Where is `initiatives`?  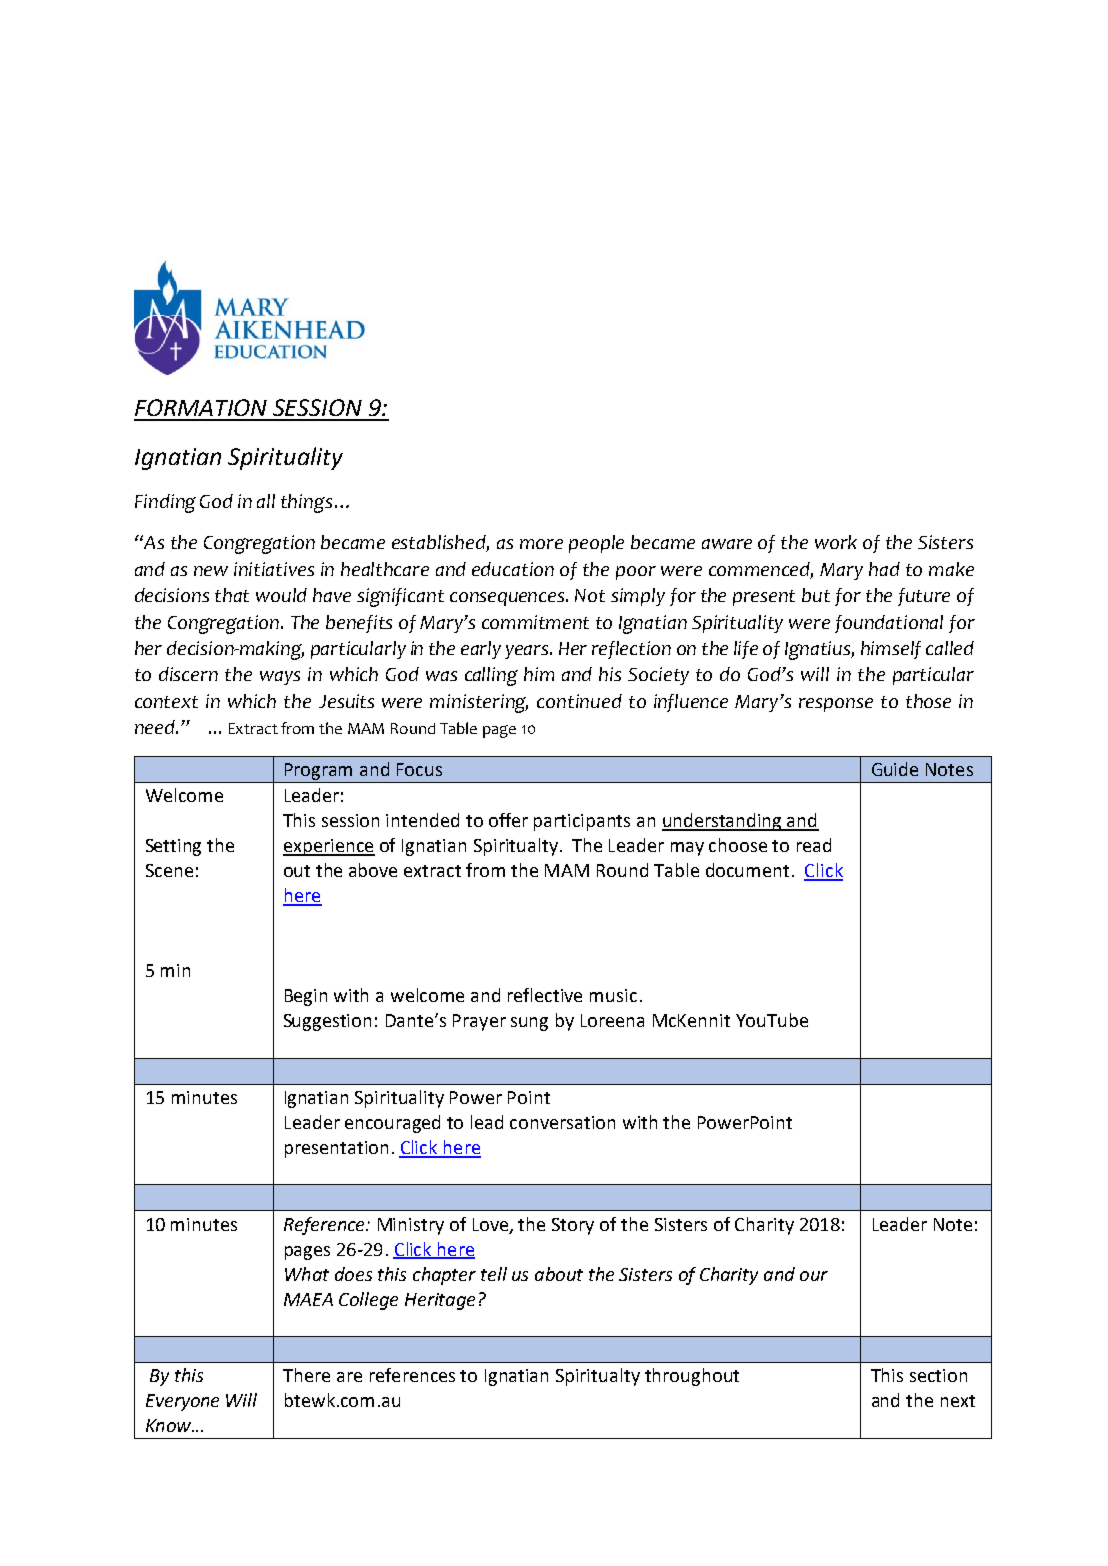
initiatives is located at coordinates (274, 569).
